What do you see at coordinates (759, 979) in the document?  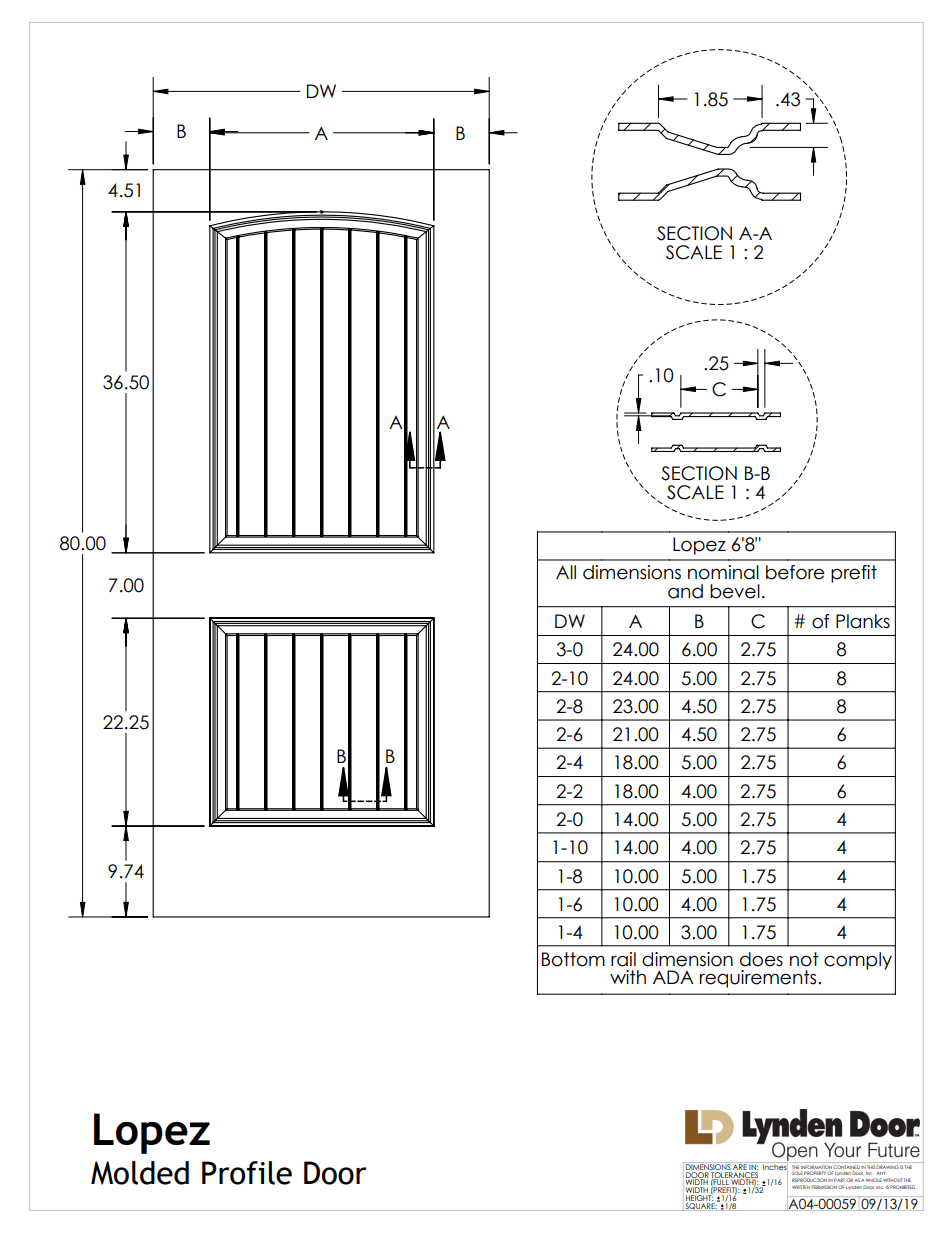 I see `requirements` at bounding box center [759, 979].
